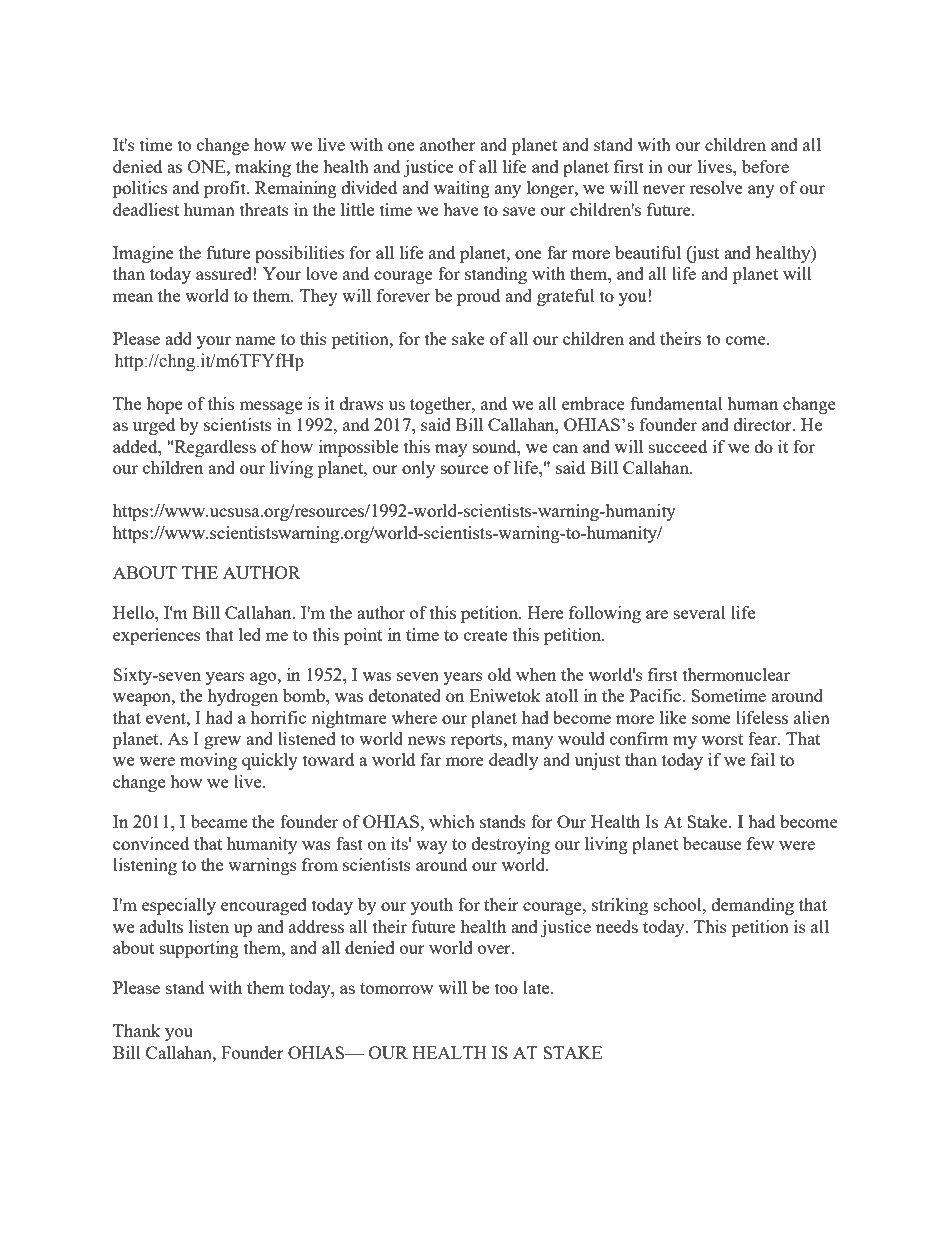 Image resolution: width=952 pixels, height=1233 pixels. Describe the element at coordinates (462, 189) in the document. I see `waiting` at that location.
